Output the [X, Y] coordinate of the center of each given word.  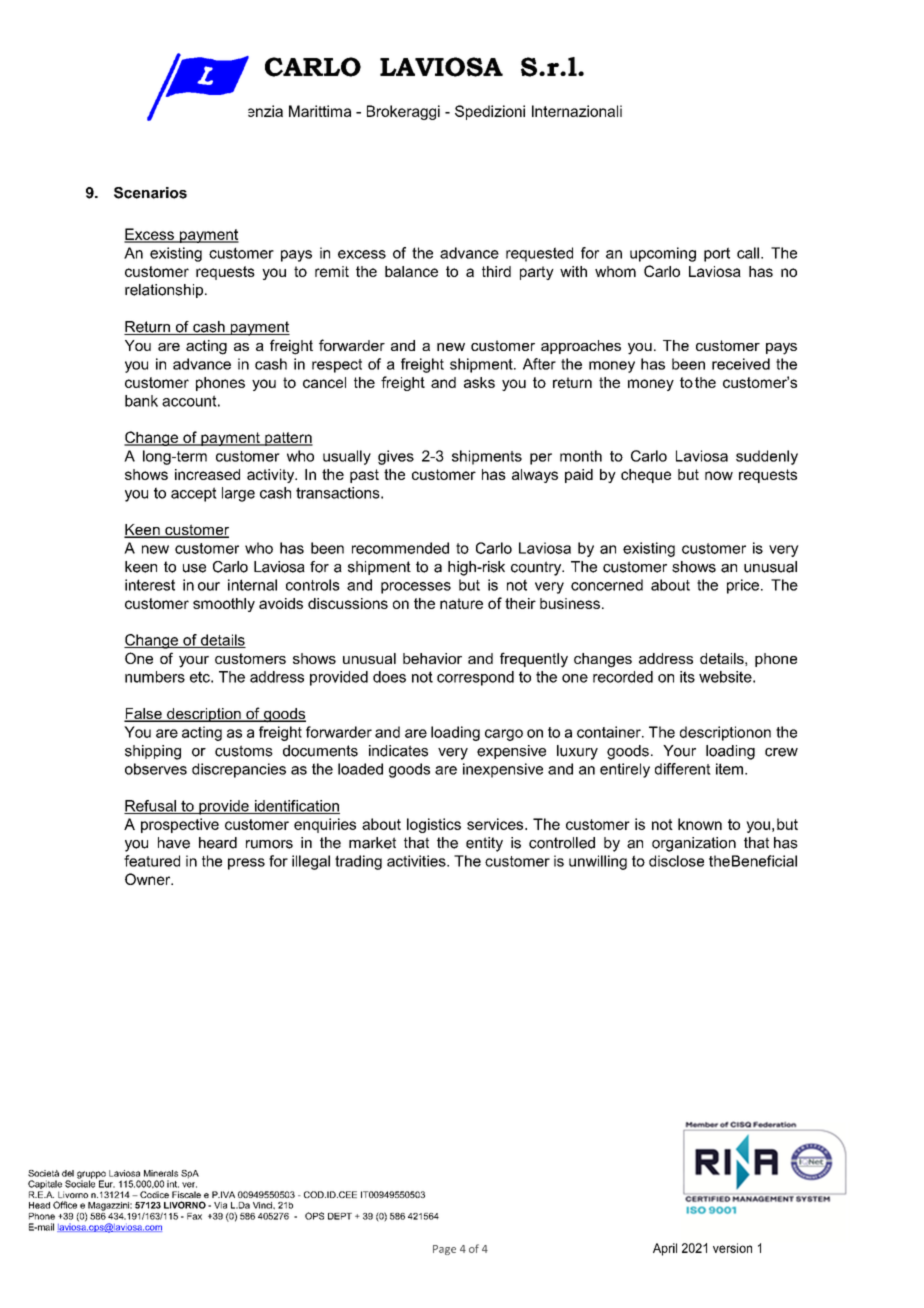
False [144, 715]
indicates [398, 751]
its [687, 677]
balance [411, 271]
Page [444, 1250]
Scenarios [150, 193]
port [717, 254]
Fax [194, 1216]
